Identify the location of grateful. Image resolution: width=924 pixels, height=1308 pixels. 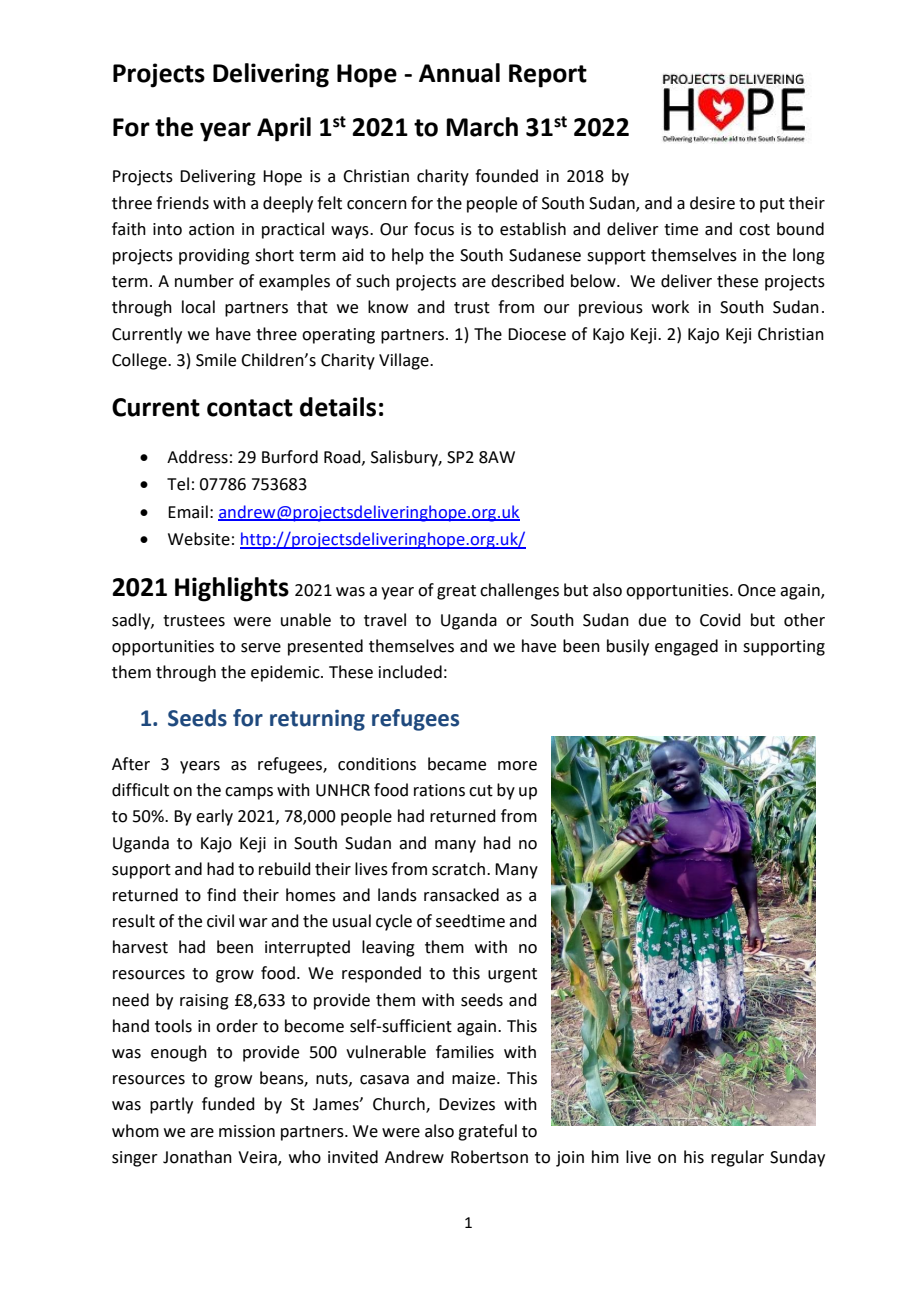
(487, 1132).
